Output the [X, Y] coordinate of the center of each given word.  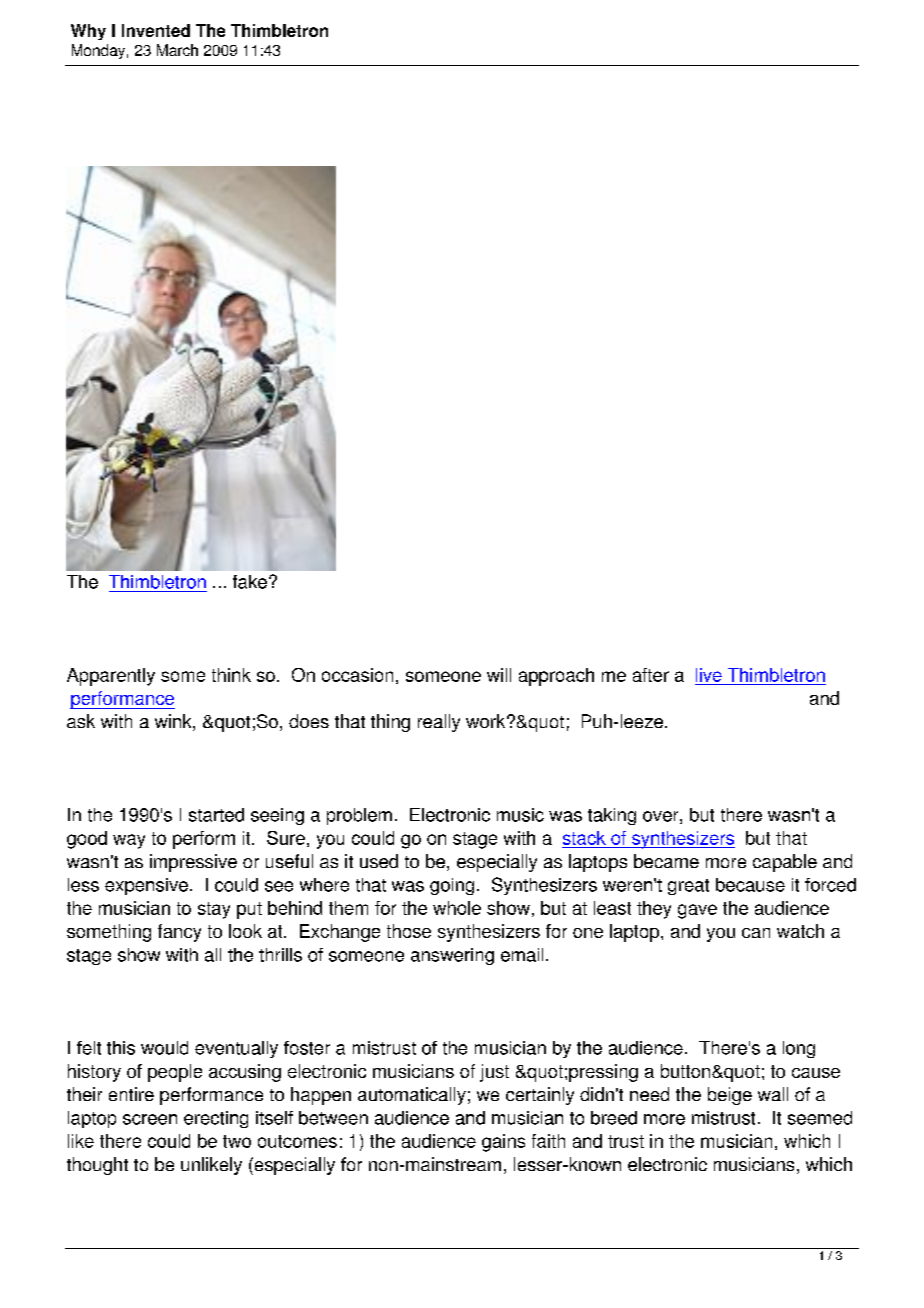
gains [503, 1143]
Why [88, 32]
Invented [156, 30]
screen [150, 1119]
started [216, 815]
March [177, 50]
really [439, 723]
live [709, 675]
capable [785, 863]
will [499, 675]
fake [250, 582]
